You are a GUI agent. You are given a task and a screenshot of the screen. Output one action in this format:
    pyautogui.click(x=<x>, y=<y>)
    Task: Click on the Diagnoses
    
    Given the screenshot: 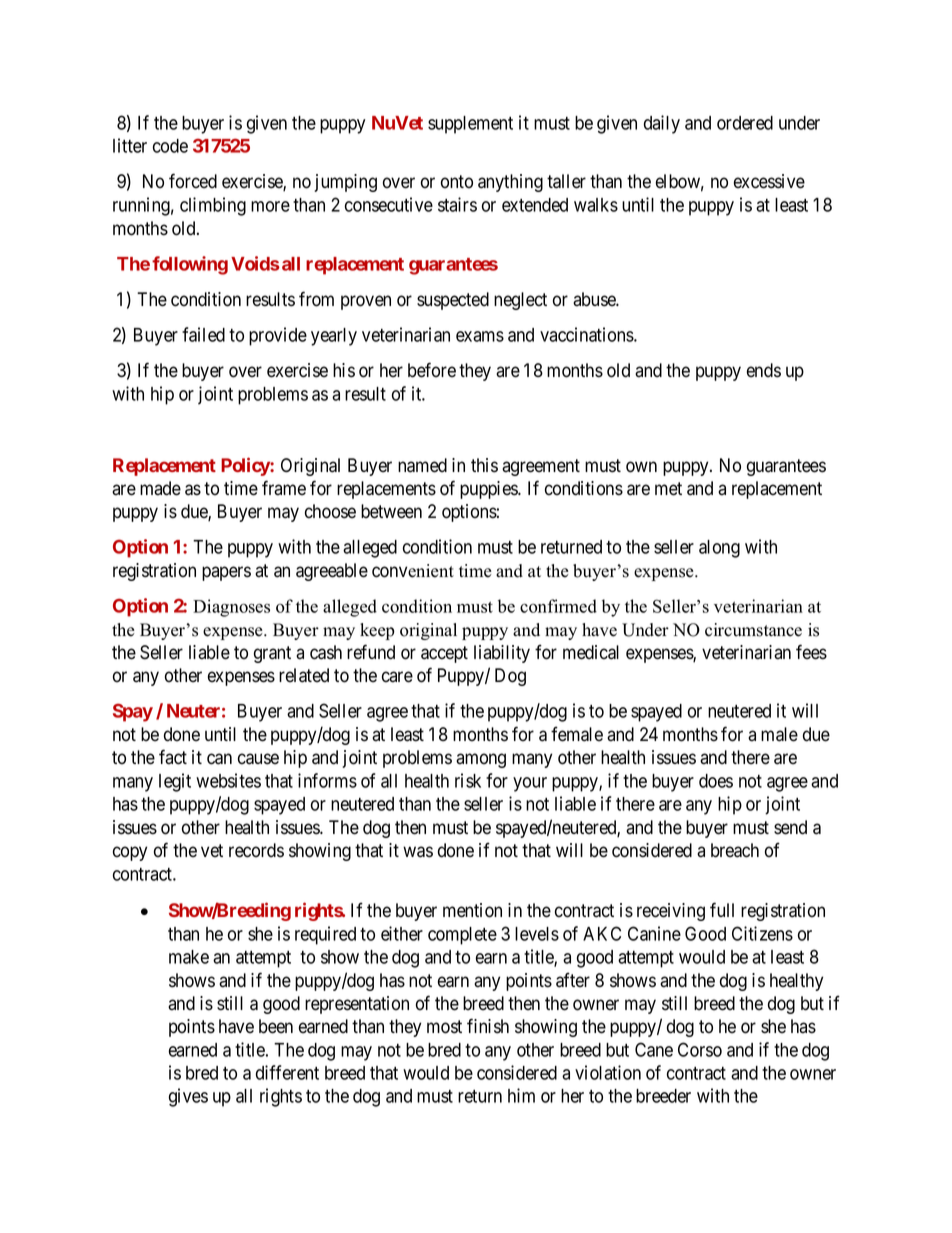 What is the action you would take?
    pyautogui.click(x=231, y=608)
